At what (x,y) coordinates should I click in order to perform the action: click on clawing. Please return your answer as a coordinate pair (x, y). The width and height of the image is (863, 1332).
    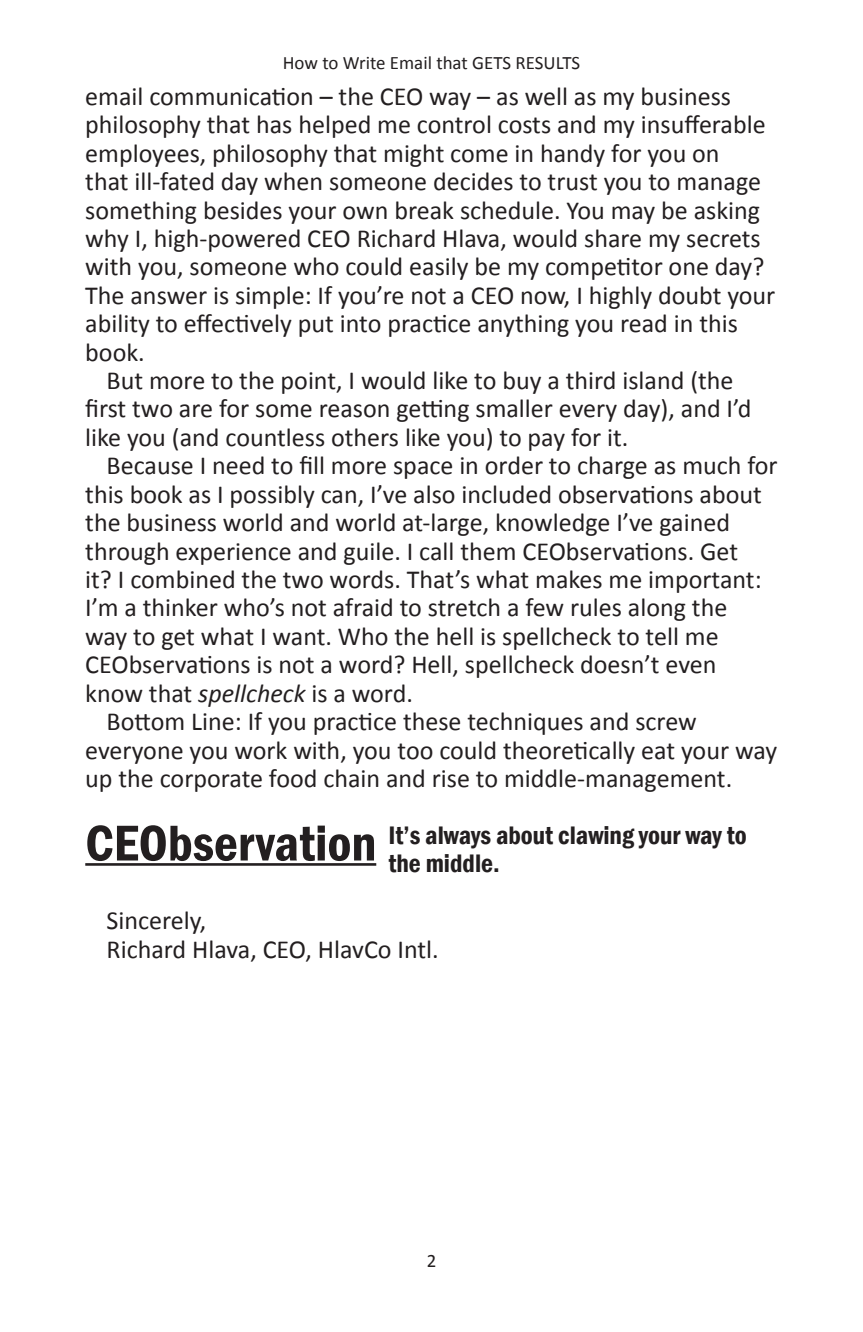
    Looking at the image, I should click on (596, 837).
